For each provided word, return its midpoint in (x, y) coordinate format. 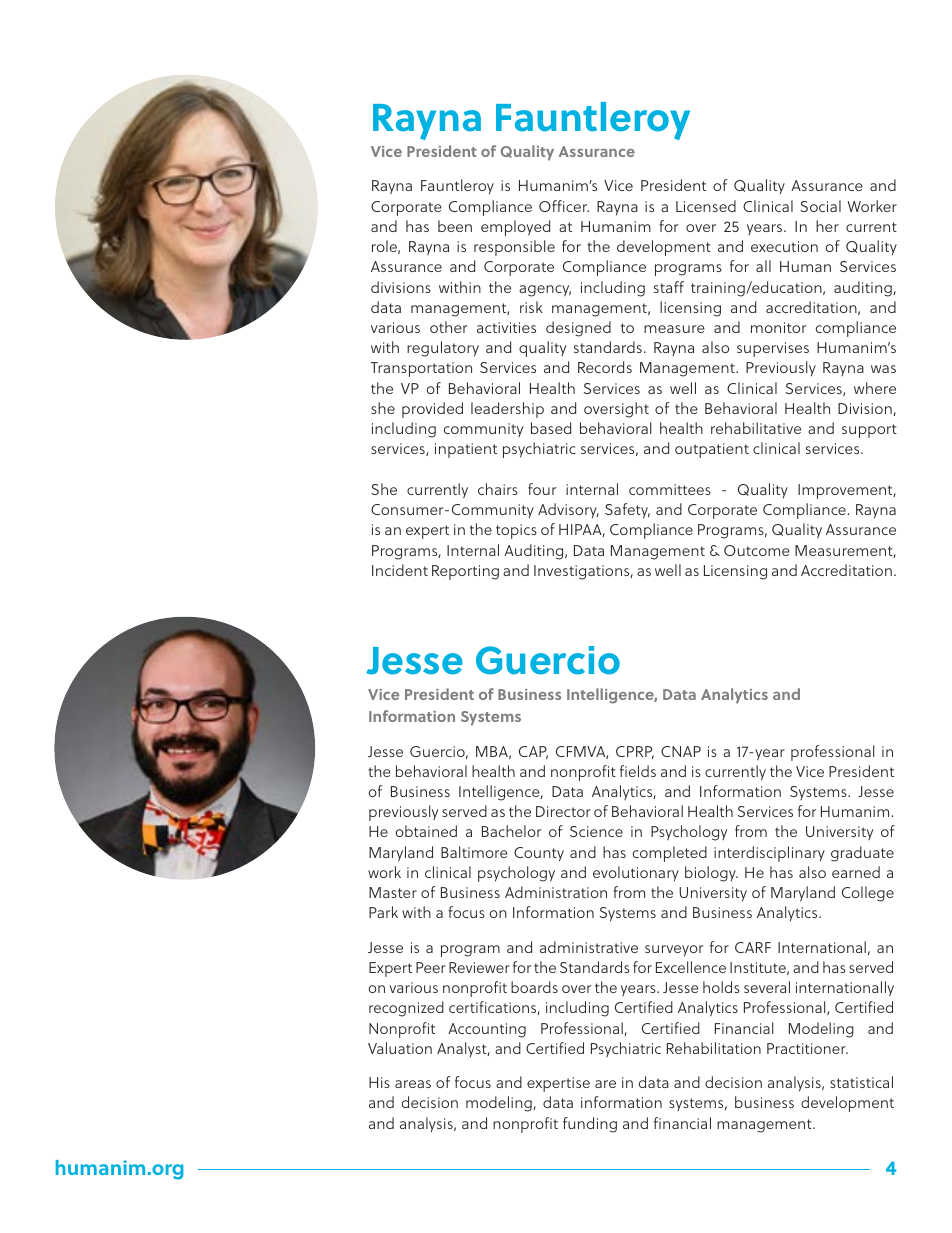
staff (669, 287)
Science (596, 831)
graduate (862, 854)
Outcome (757, 550)
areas (413, 1084)
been (455, 226)
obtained (426, 831)
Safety (627, 511)
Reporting (465, 572)
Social (820, 206)
